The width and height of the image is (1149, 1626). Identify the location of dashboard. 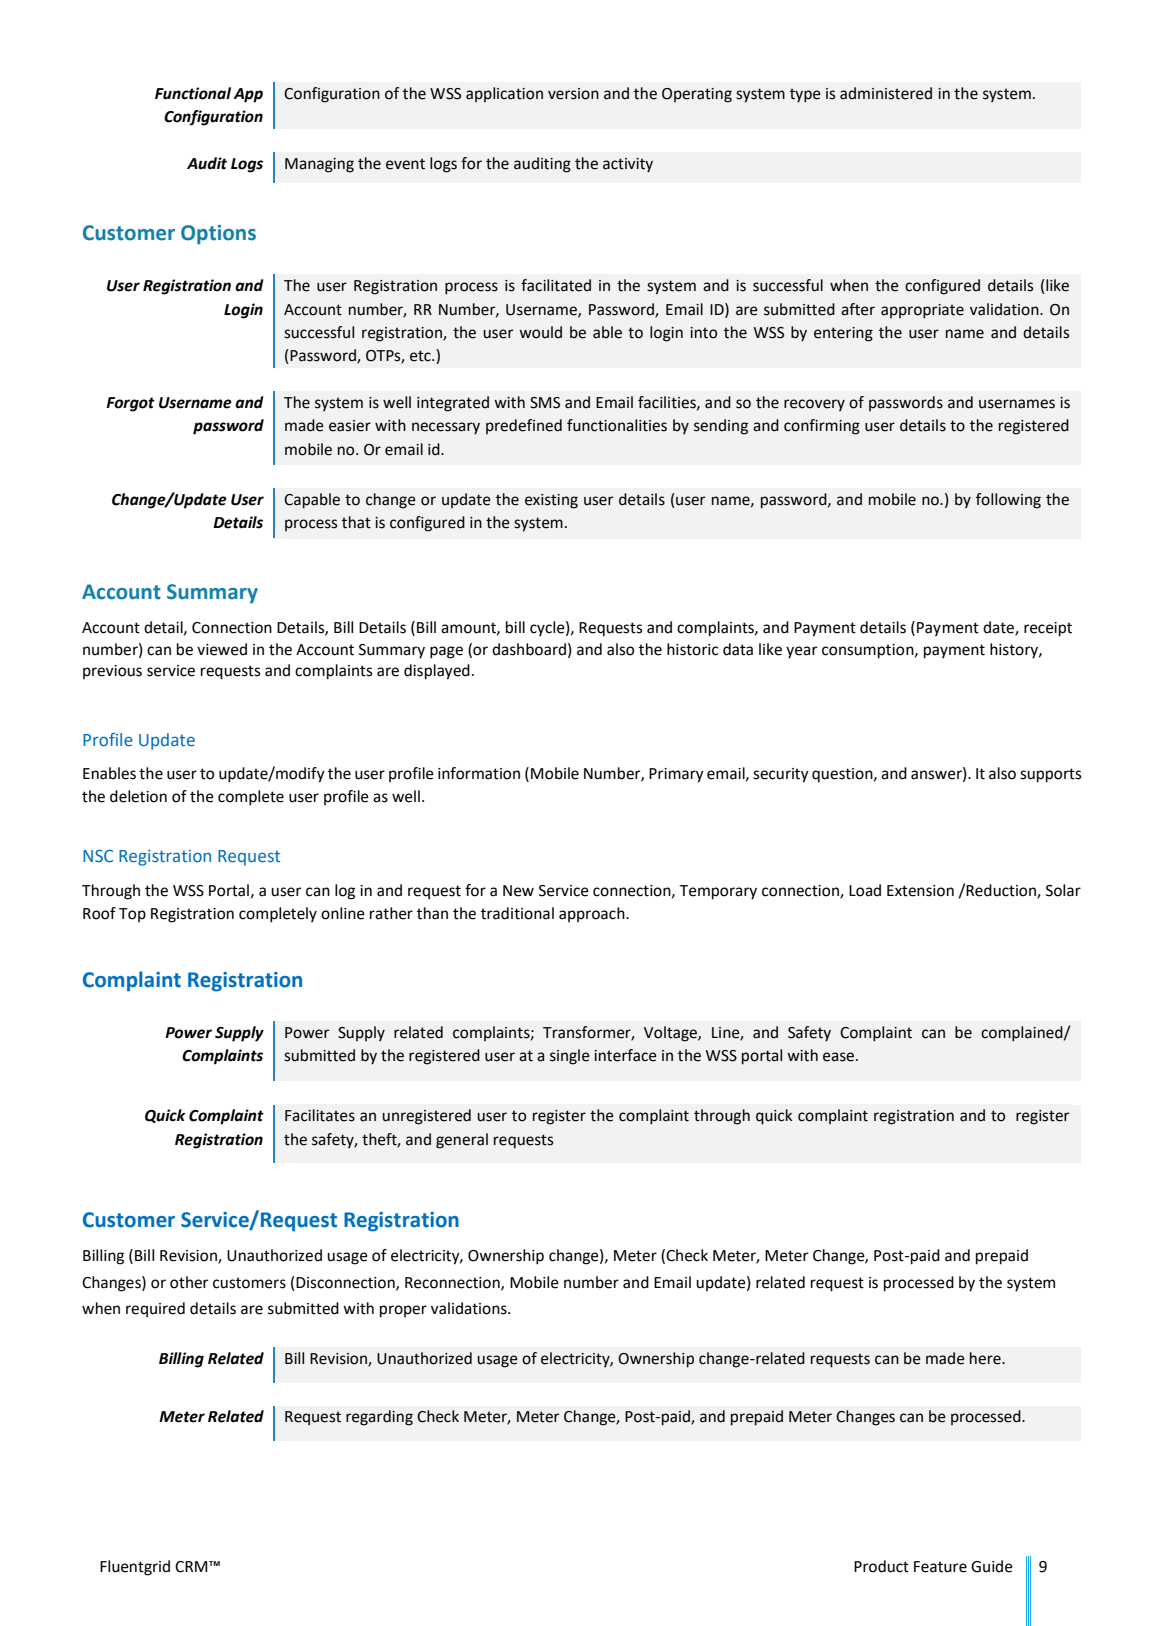
(529, 649).
